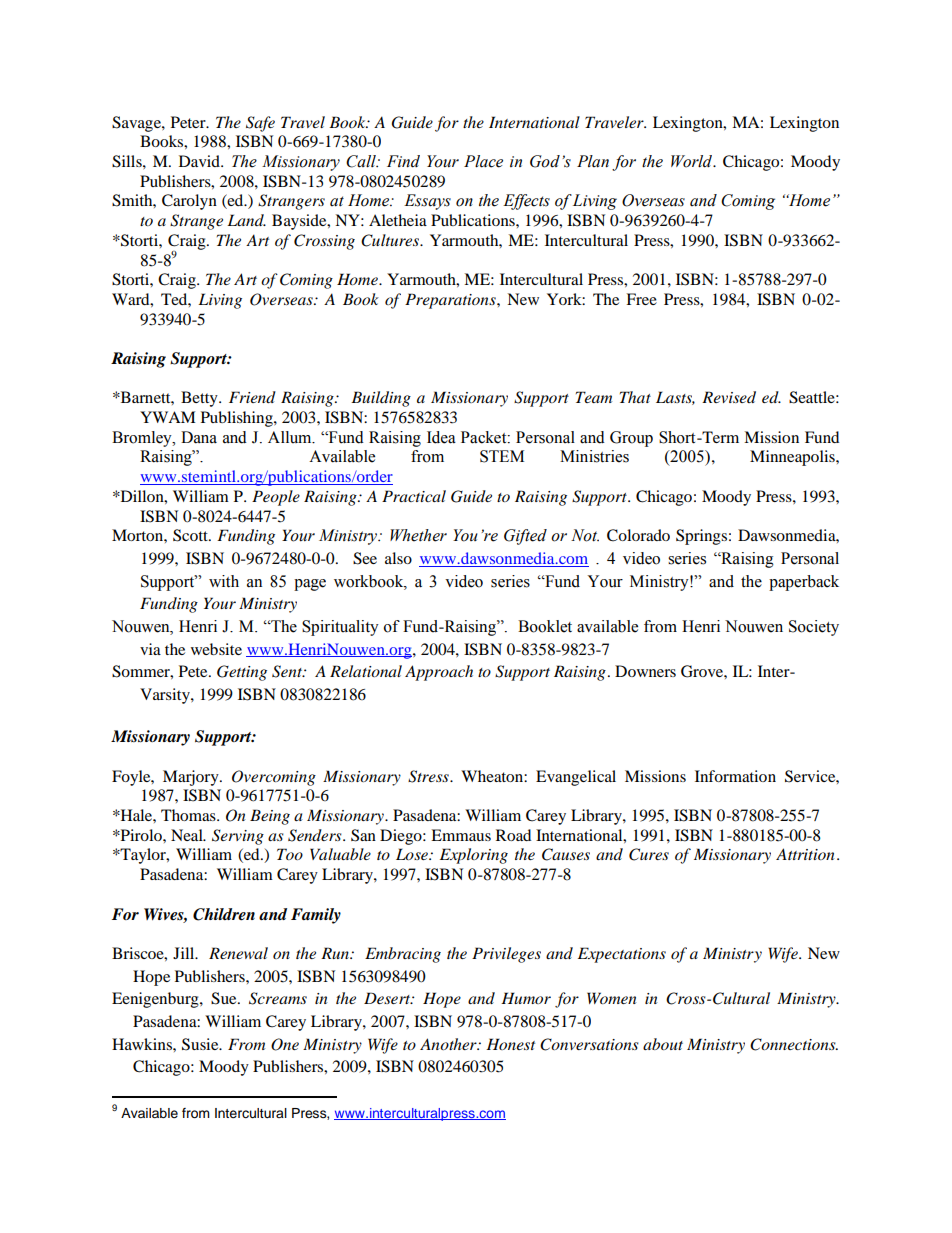 The height and width of the screenshot is (1233, 952). What do you see at coordinates (474, 856) in the screenshot?
I see `Exploring` at bounding box center [474, 856].
